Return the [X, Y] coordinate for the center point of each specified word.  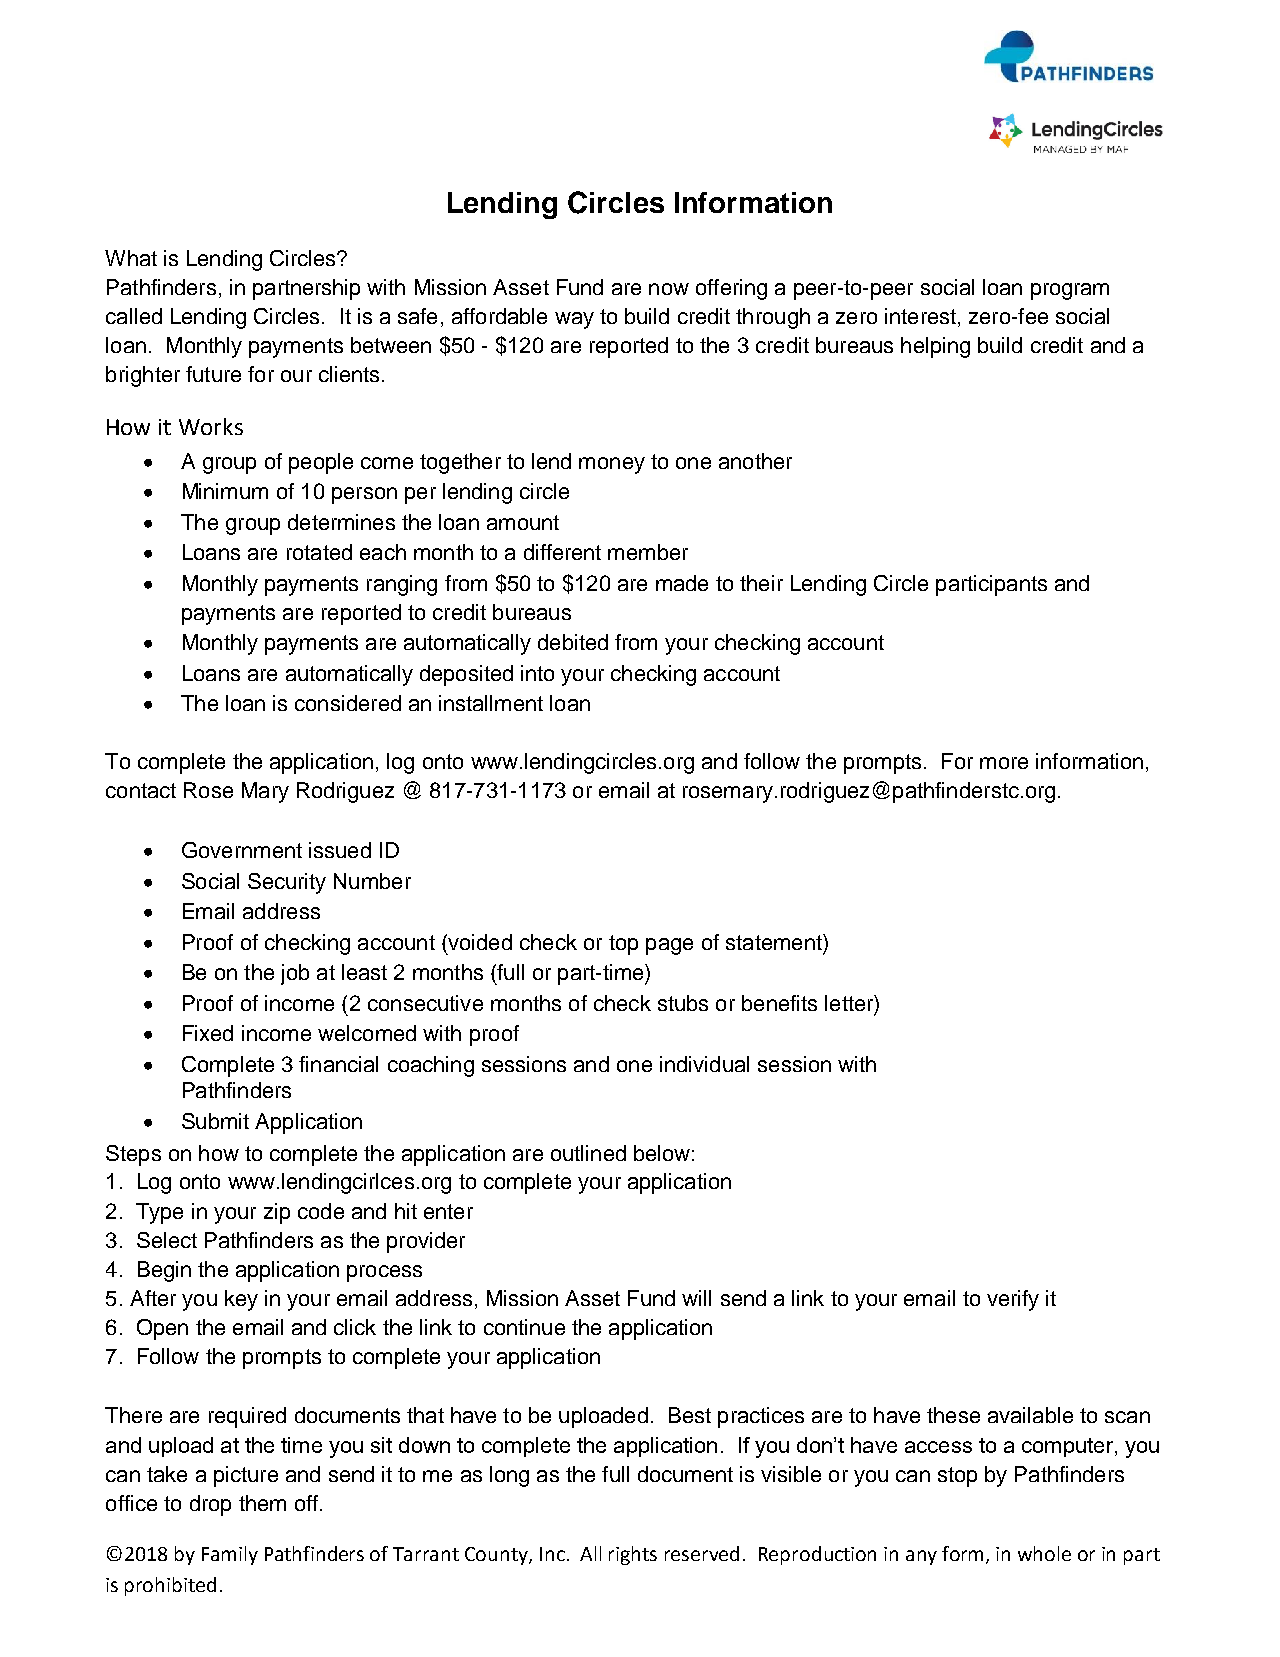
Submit [215, 1121]
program [1070, 291]
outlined [588, 1153]
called [134, 316]
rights [633, 1555]
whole [1044, 1553]
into [537, 673]
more [1004, 763]
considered [348, 703]
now [669, 289]
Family [230, 1555]
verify [1013, 1300]
